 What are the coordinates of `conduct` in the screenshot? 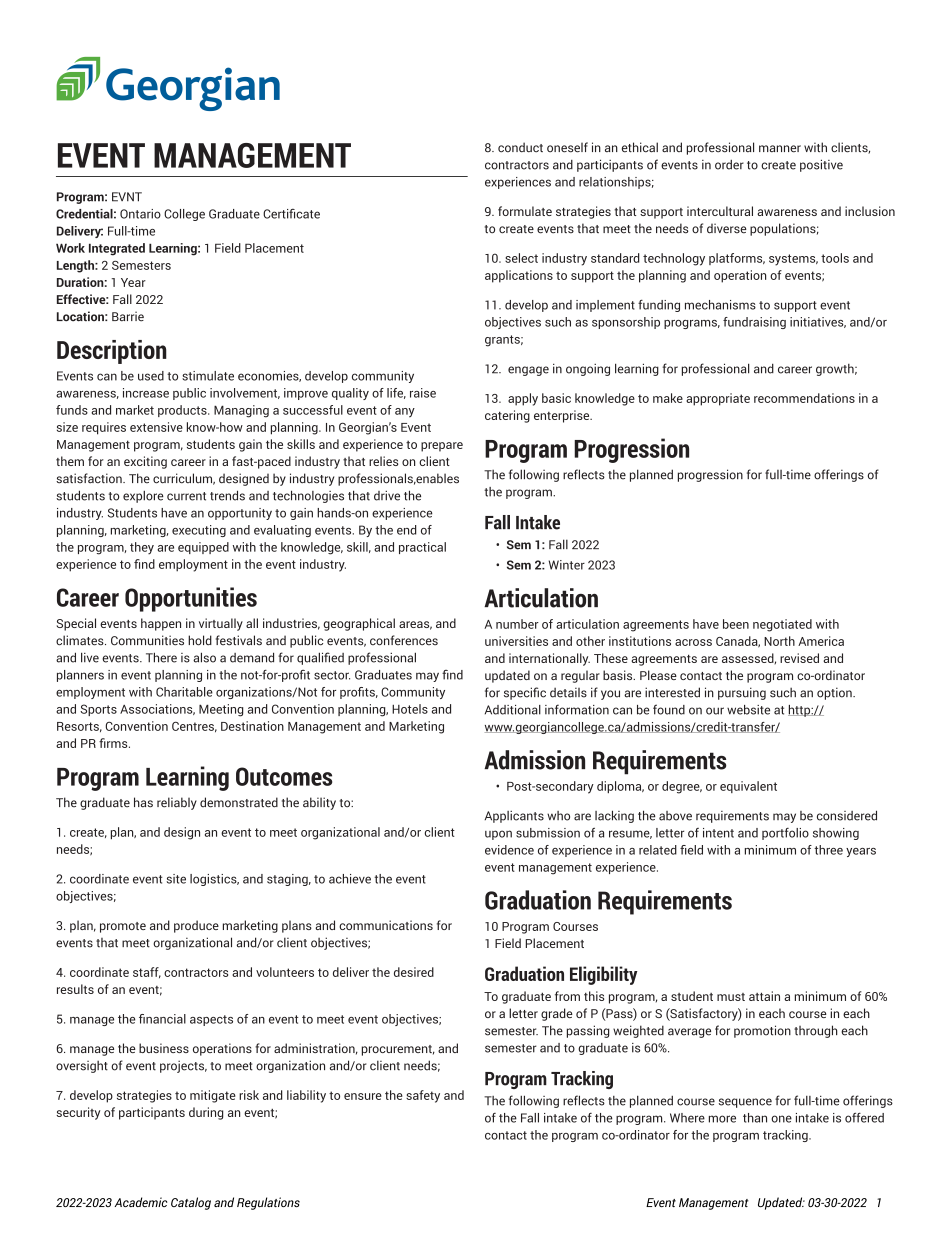 It's located at (520, 147).
